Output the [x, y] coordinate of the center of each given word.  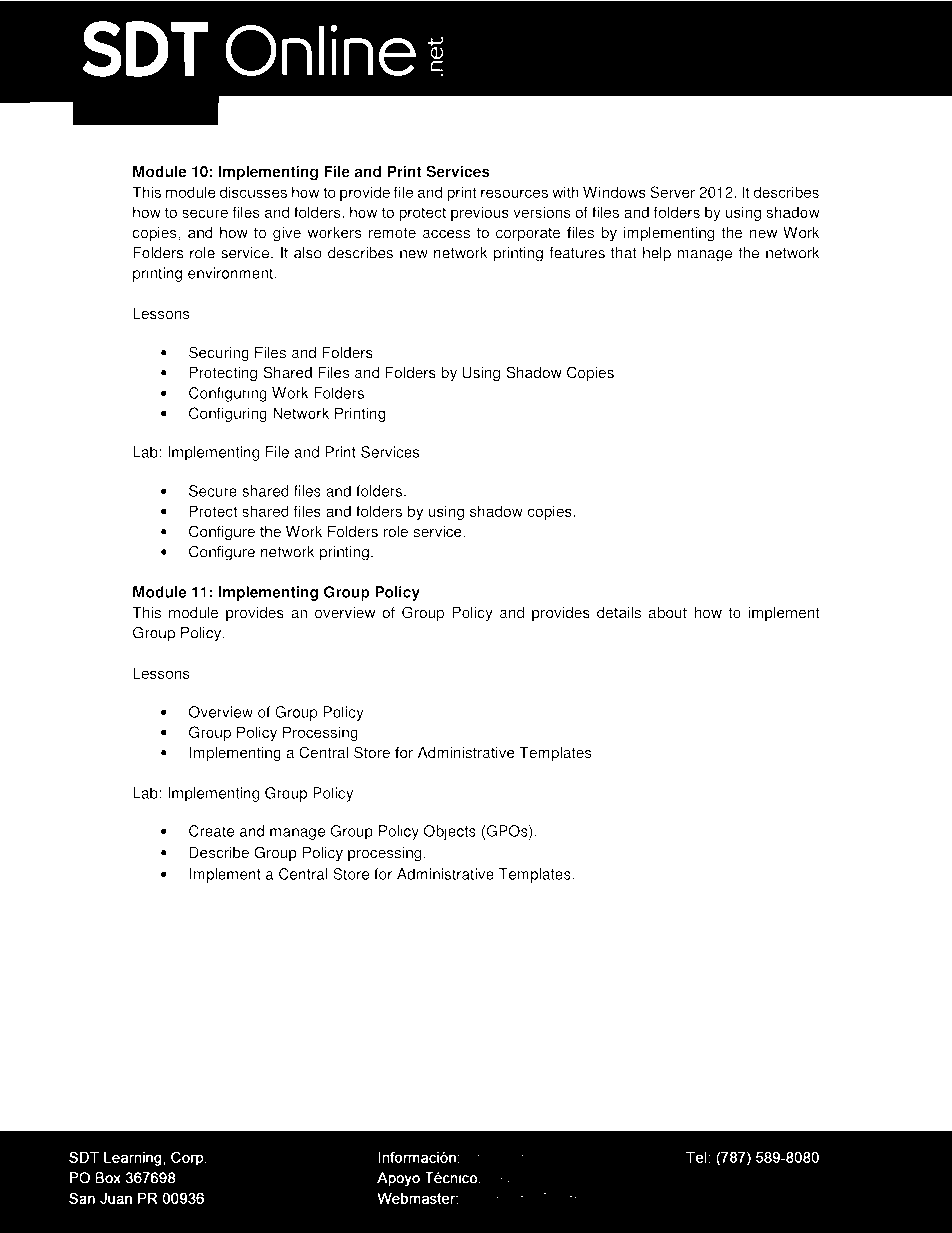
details [619, 612]
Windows [614, 192]
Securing [219, 353]
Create [211, 831]
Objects [450, 832]
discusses [253, 192]
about [667, 612]
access [446, 234]
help [657, 254]
